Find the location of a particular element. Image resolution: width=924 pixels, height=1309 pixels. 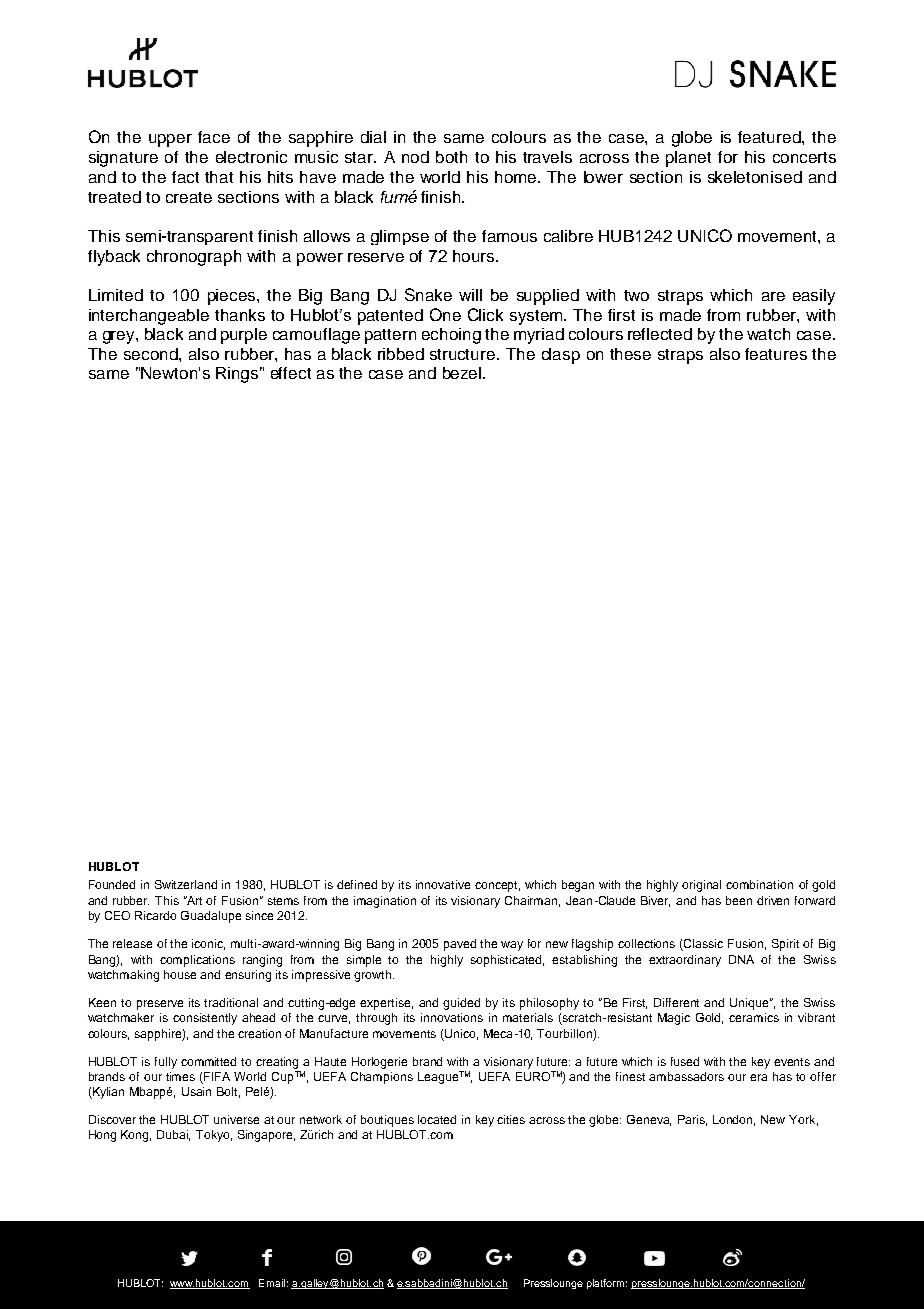

that is located at coordinates (219, 177).
